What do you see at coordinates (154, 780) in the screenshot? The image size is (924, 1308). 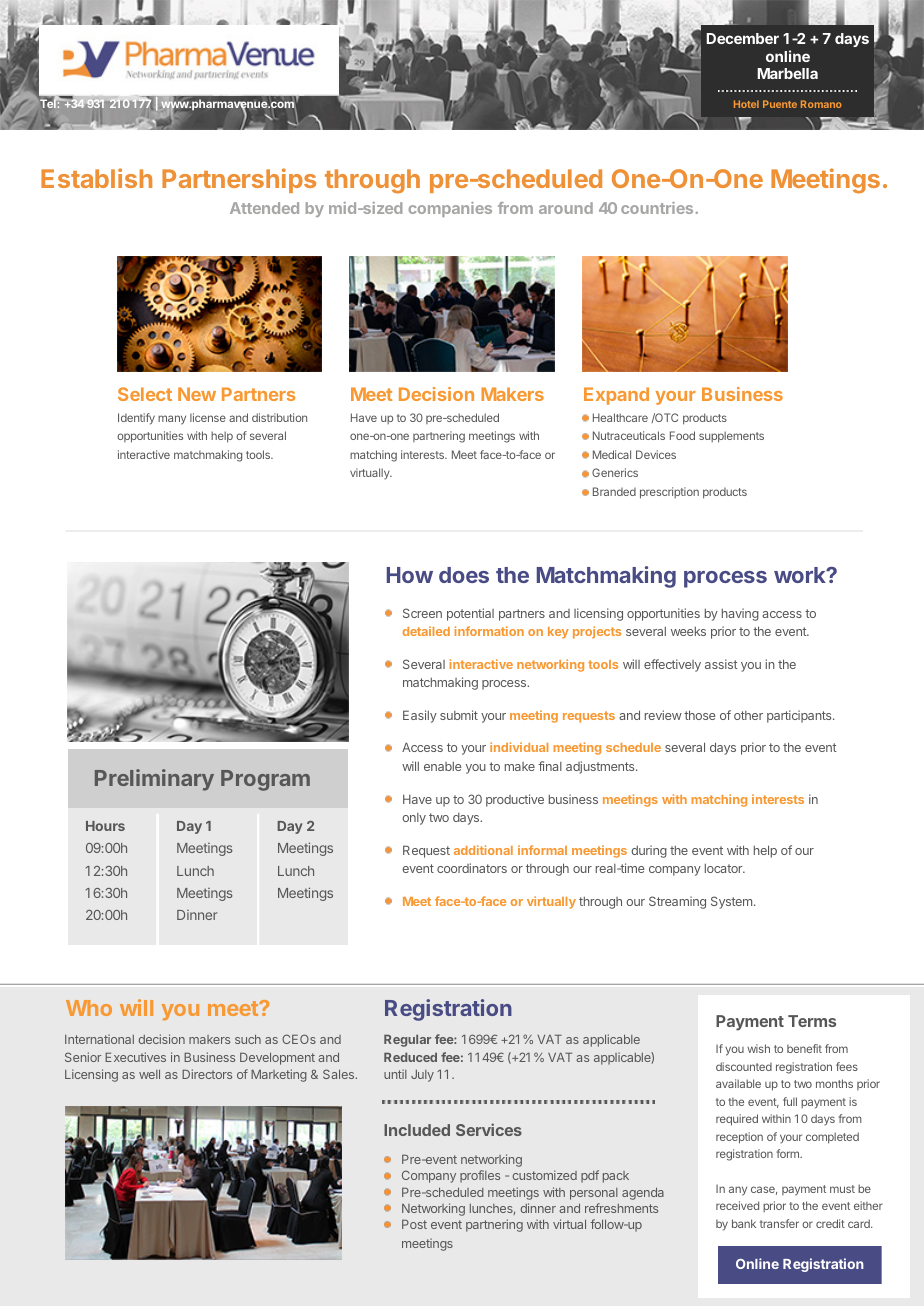 I see `Preliminary` at bounding box center [154, 780].
